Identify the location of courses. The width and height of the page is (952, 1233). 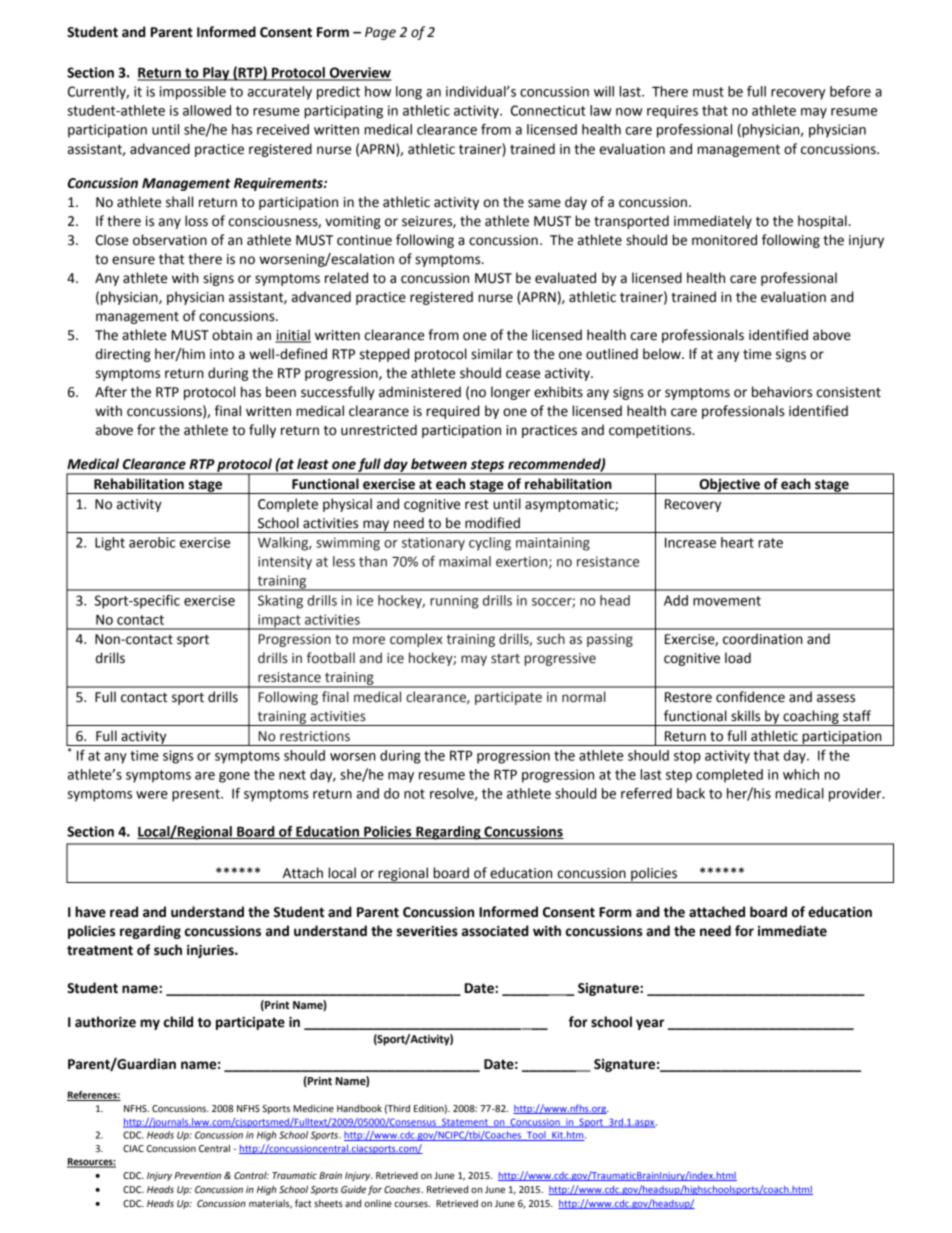
(412, 1204).
